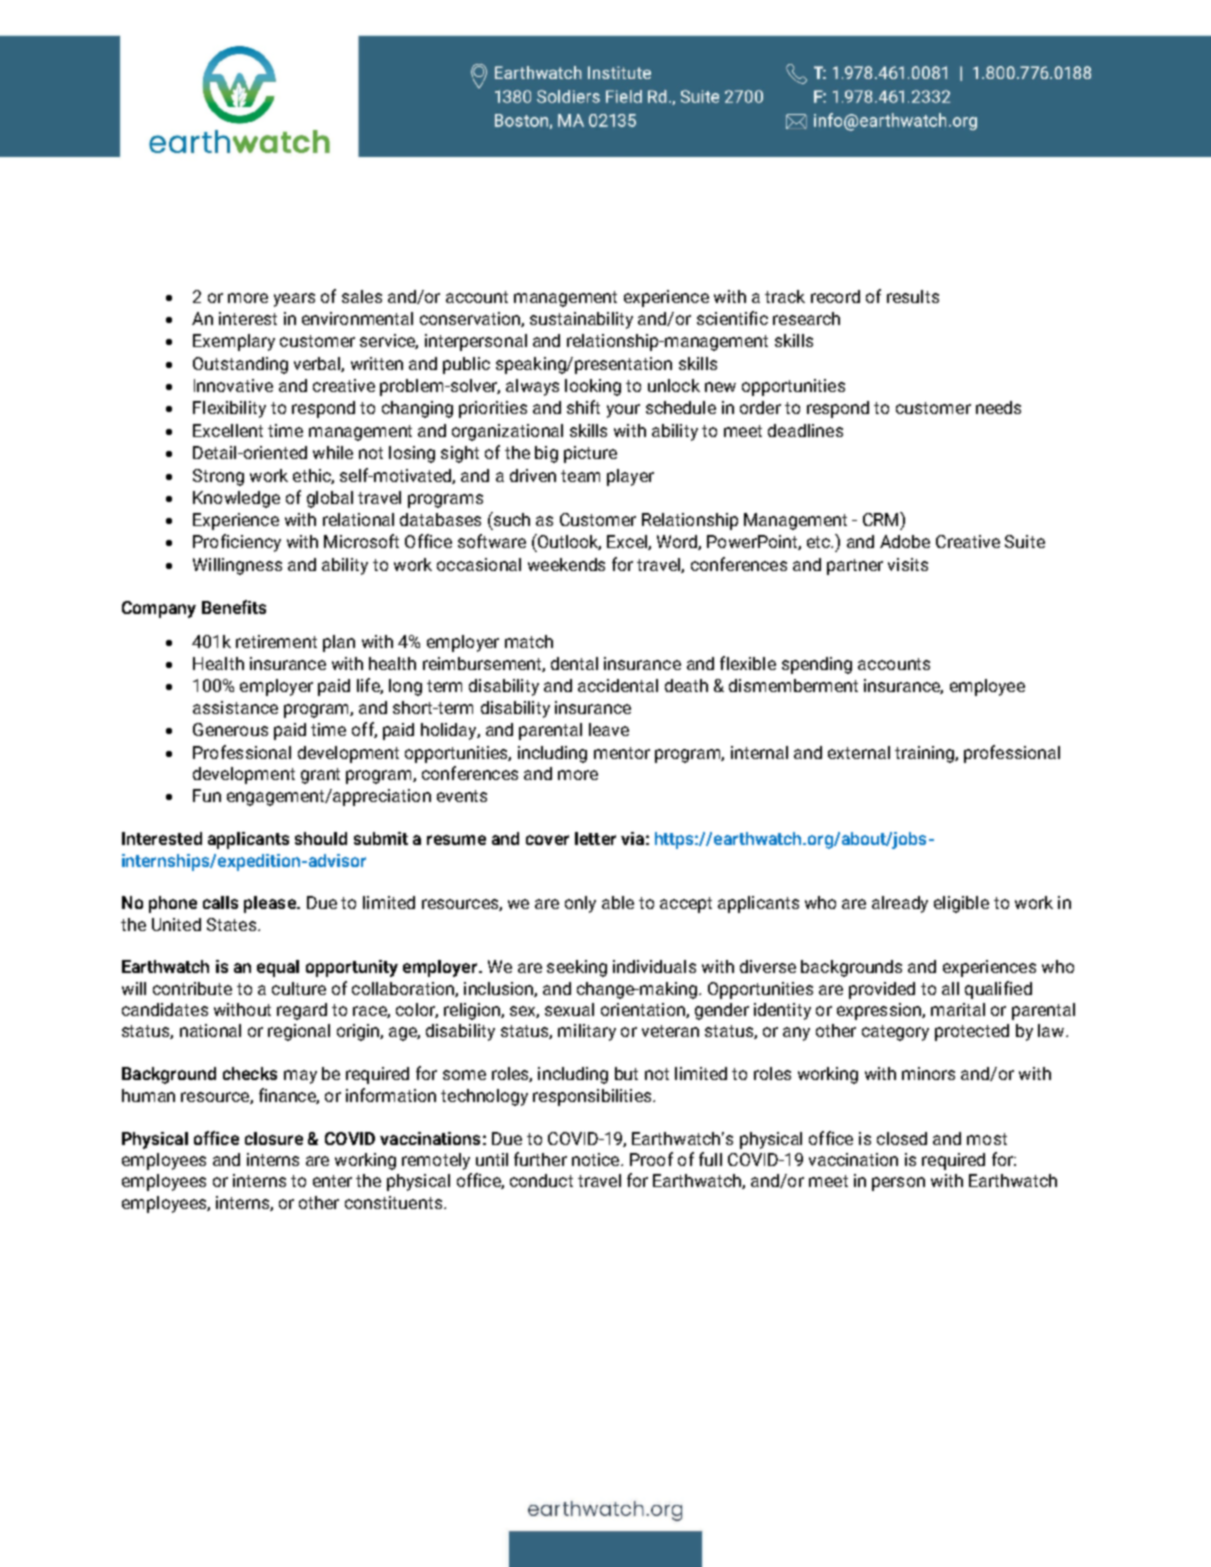 Image resolution: width=1211 pixels, height=1567 pixels. What do you see at coordinates (913, 296) in the screenshot?
I see `results` at bounding box center [913, 296].
